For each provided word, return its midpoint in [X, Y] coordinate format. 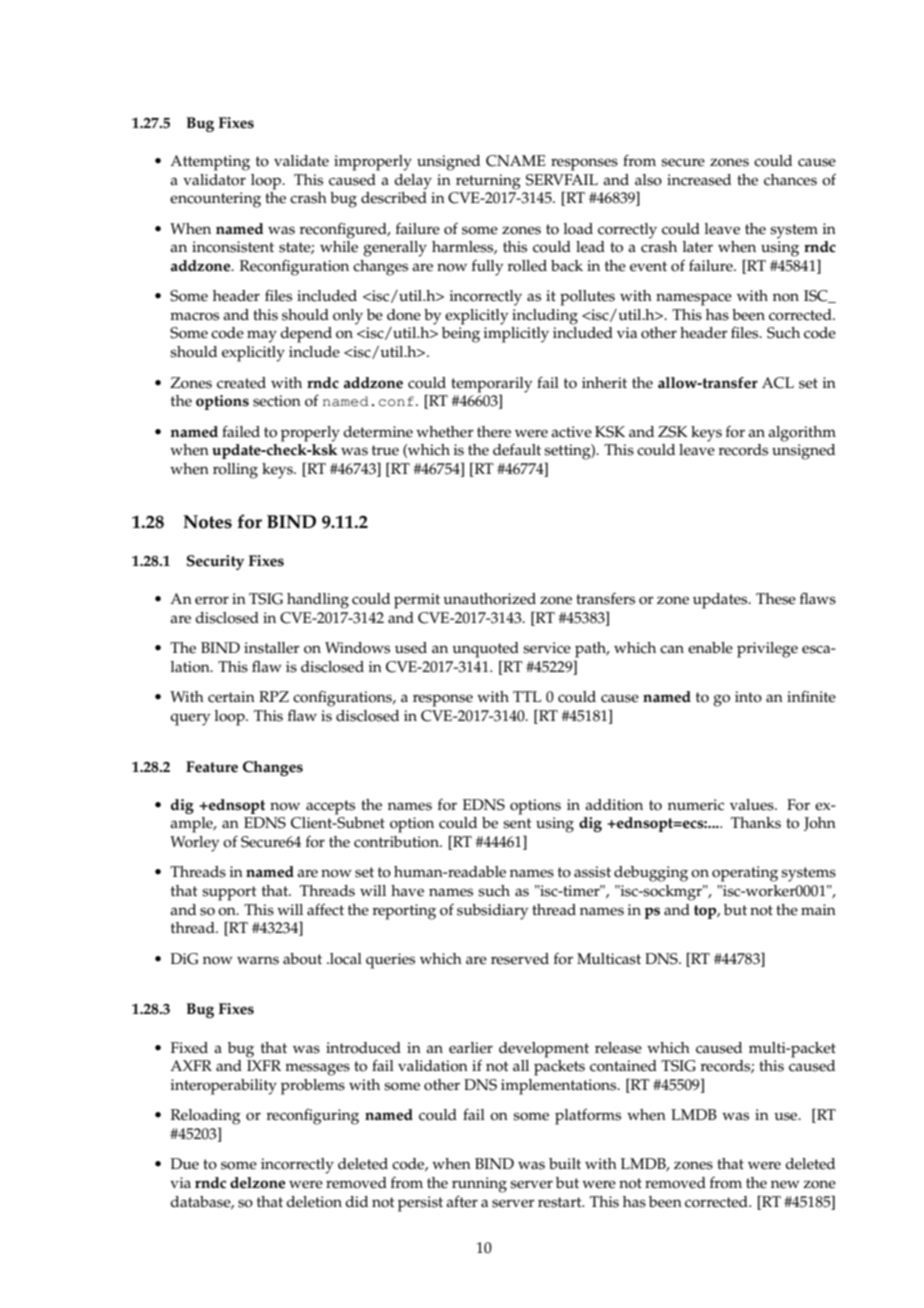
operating [745, 874]
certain [231, 697]
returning [488, 182]
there [494, 432]
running [479, 1185]
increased [699, 180]
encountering [215, 200]
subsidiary [492, 912]
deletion [314, 1202]
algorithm [802, 434]
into [748, 697]
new [785, 1184]
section [277, 401]
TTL [527, 696]
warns [258, 960]
